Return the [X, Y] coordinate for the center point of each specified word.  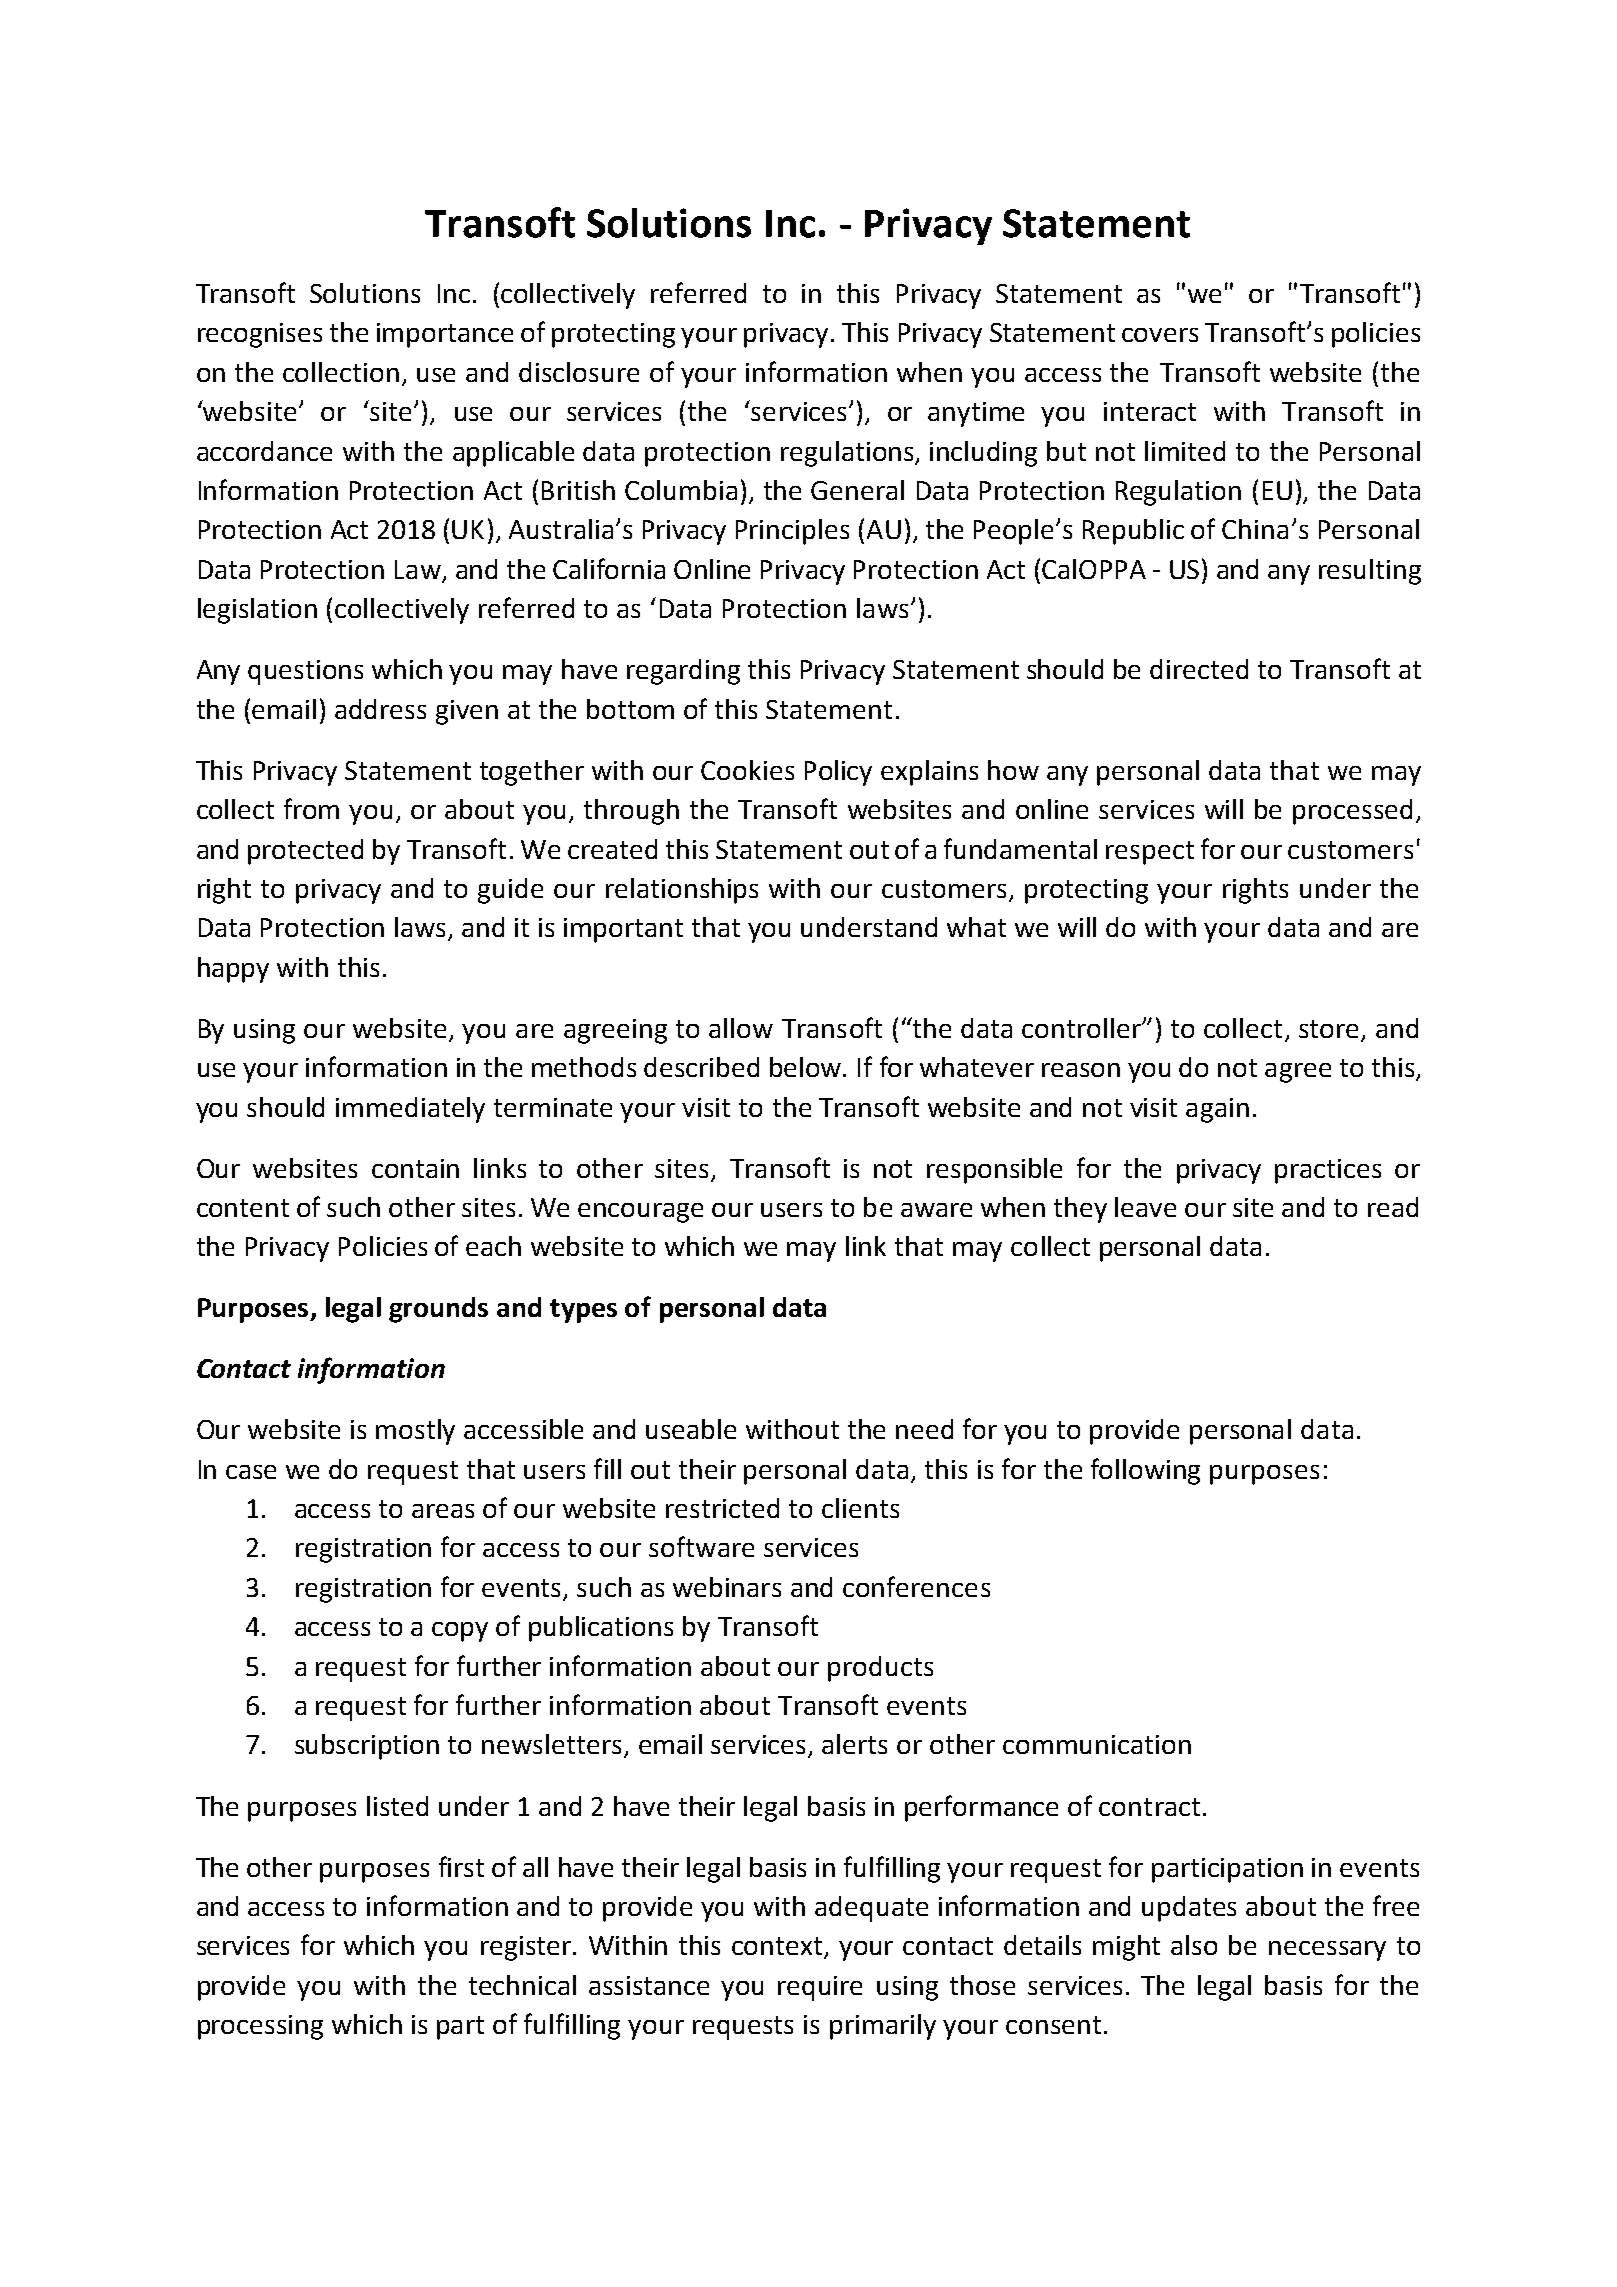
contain [415, 1168]
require [820, 1988]
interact [1150, 411]
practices [1328, 1171]
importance [445, 335]
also [1194, 1945]
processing [260, 2027]
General [857, 490]
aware [936, 1210]
